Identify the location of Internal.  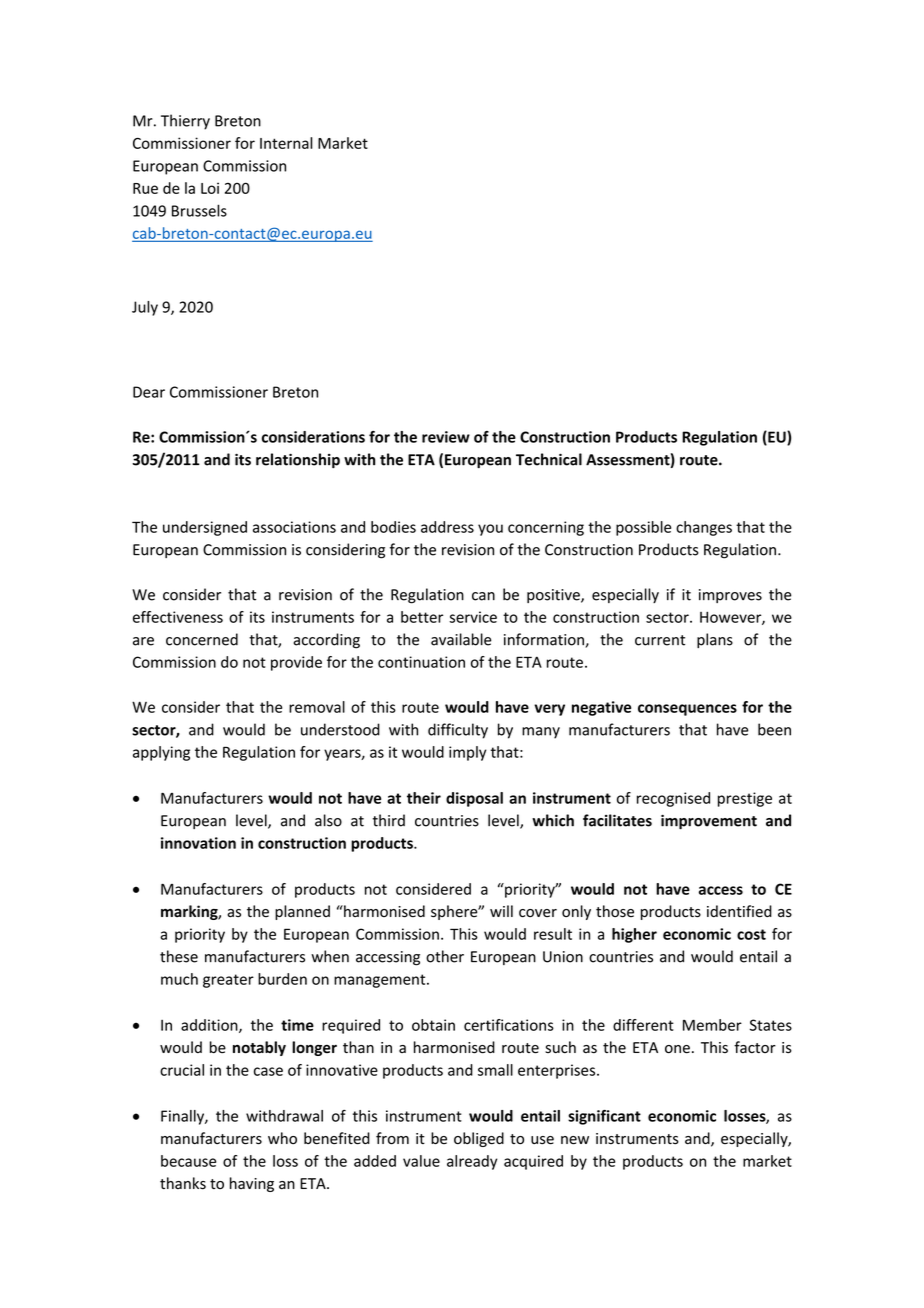
(286, 143).
